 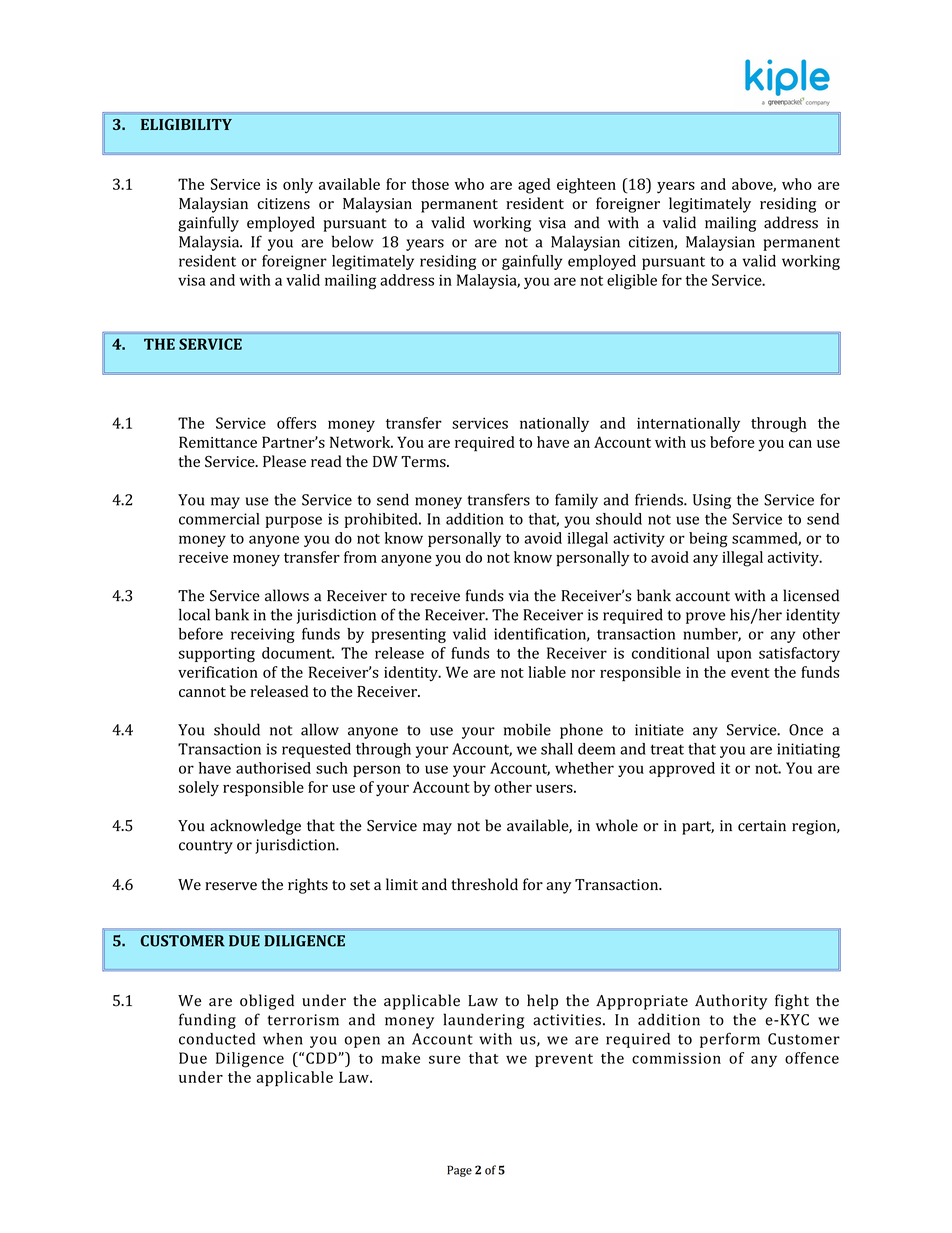 What do you see at coordinates (263, 635) in the document?
I see `receiving` at bounding box center [263, 635].
